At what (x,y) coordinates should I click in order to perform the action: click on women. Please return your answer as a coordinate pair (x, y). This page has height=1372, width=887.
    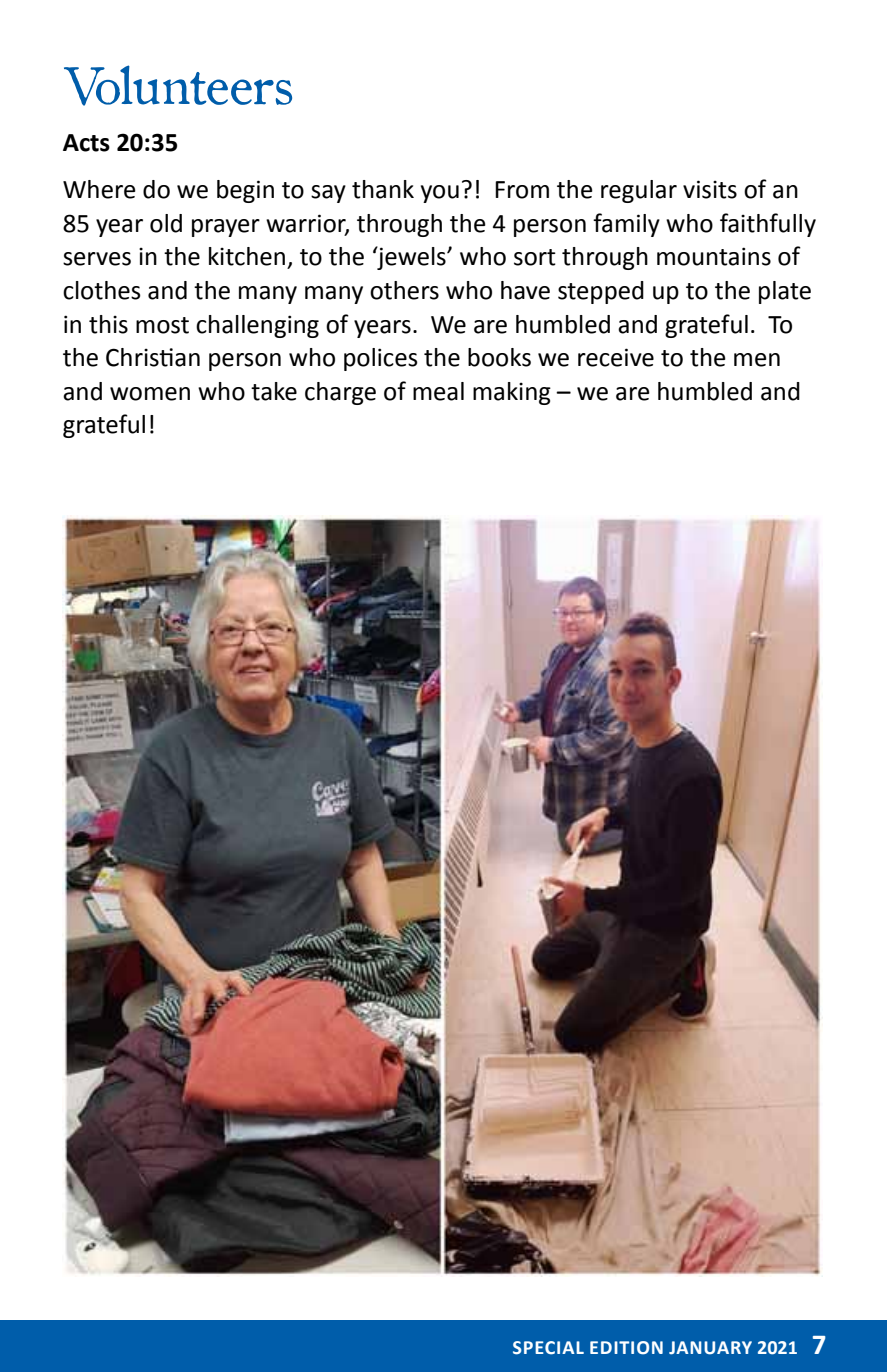
    Looking at the image, I should click on (150, 394).
